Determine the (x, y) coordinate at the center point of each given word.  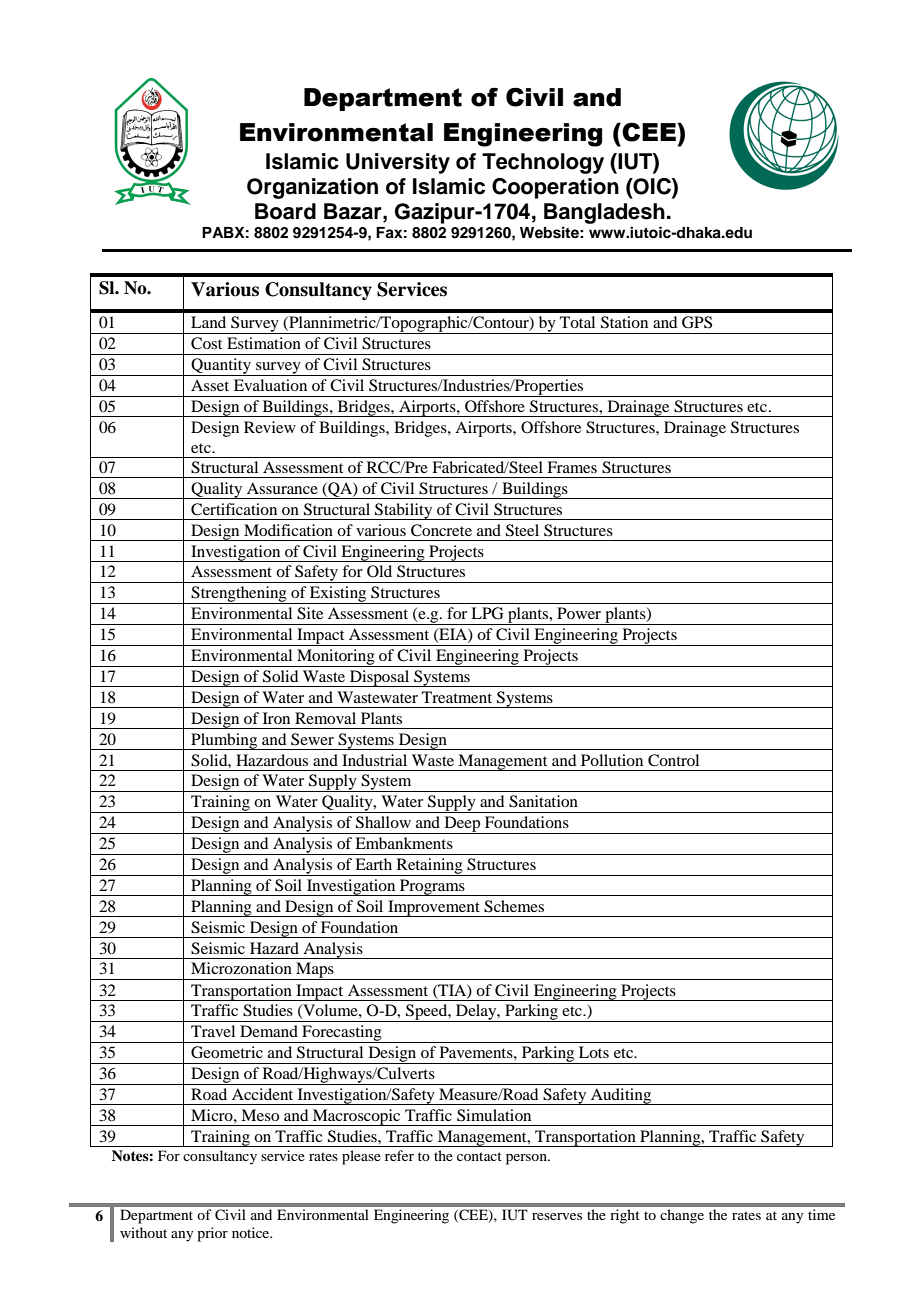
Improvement (434, 908)
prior (212, 1234)
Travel (213, 1031)
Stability (404, 511)
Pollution (612, 760)
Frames (572, 467)
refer (399, 1155)
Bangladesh (604, 213)
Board (285, 211)
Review (270, 427)
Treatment (457, 697)
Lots (594, 1052)
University (398, 163)
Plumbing (224, 741)
